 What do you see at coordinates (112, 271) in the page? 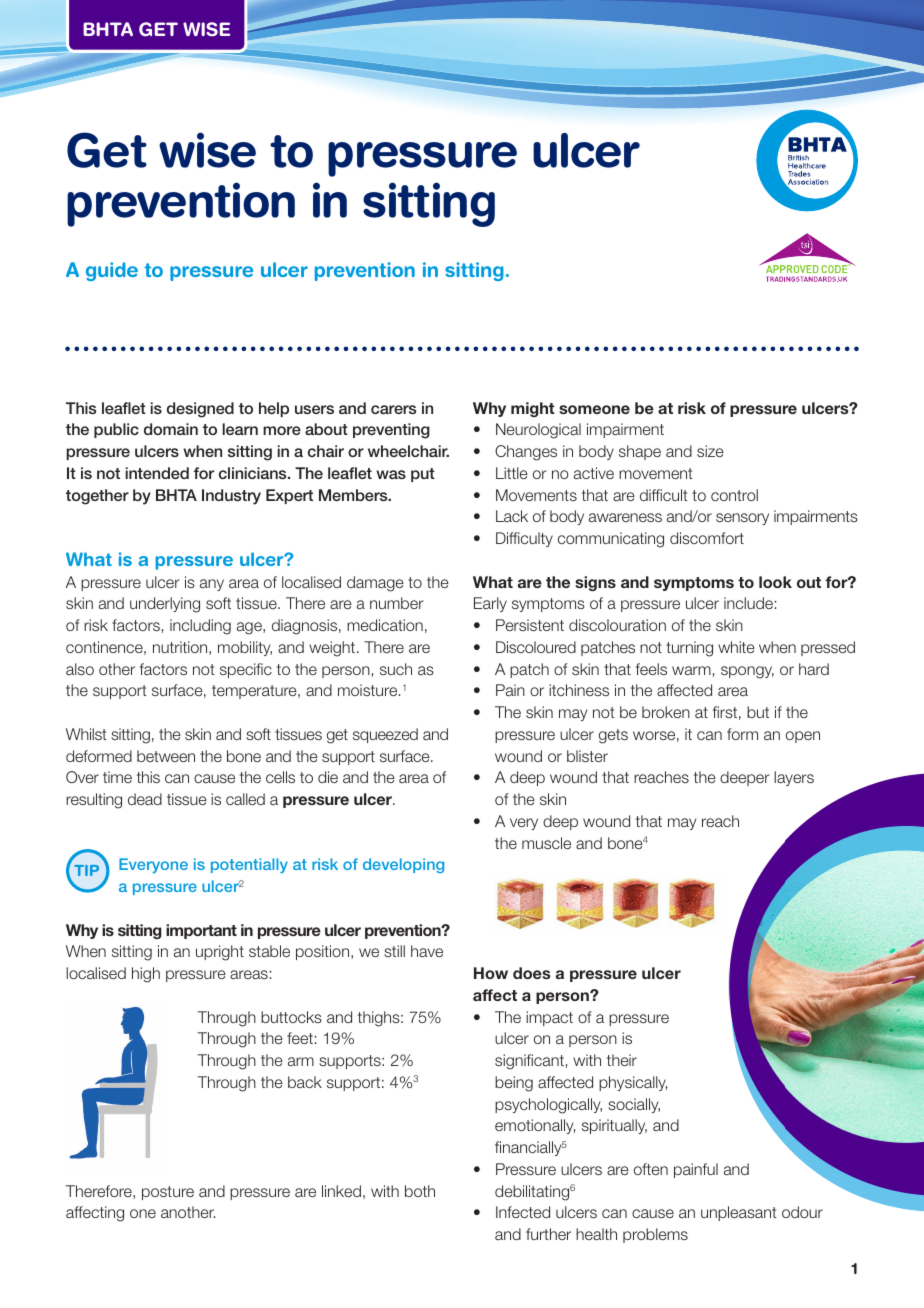
I see `guide` at bounding box center [112, 271].
